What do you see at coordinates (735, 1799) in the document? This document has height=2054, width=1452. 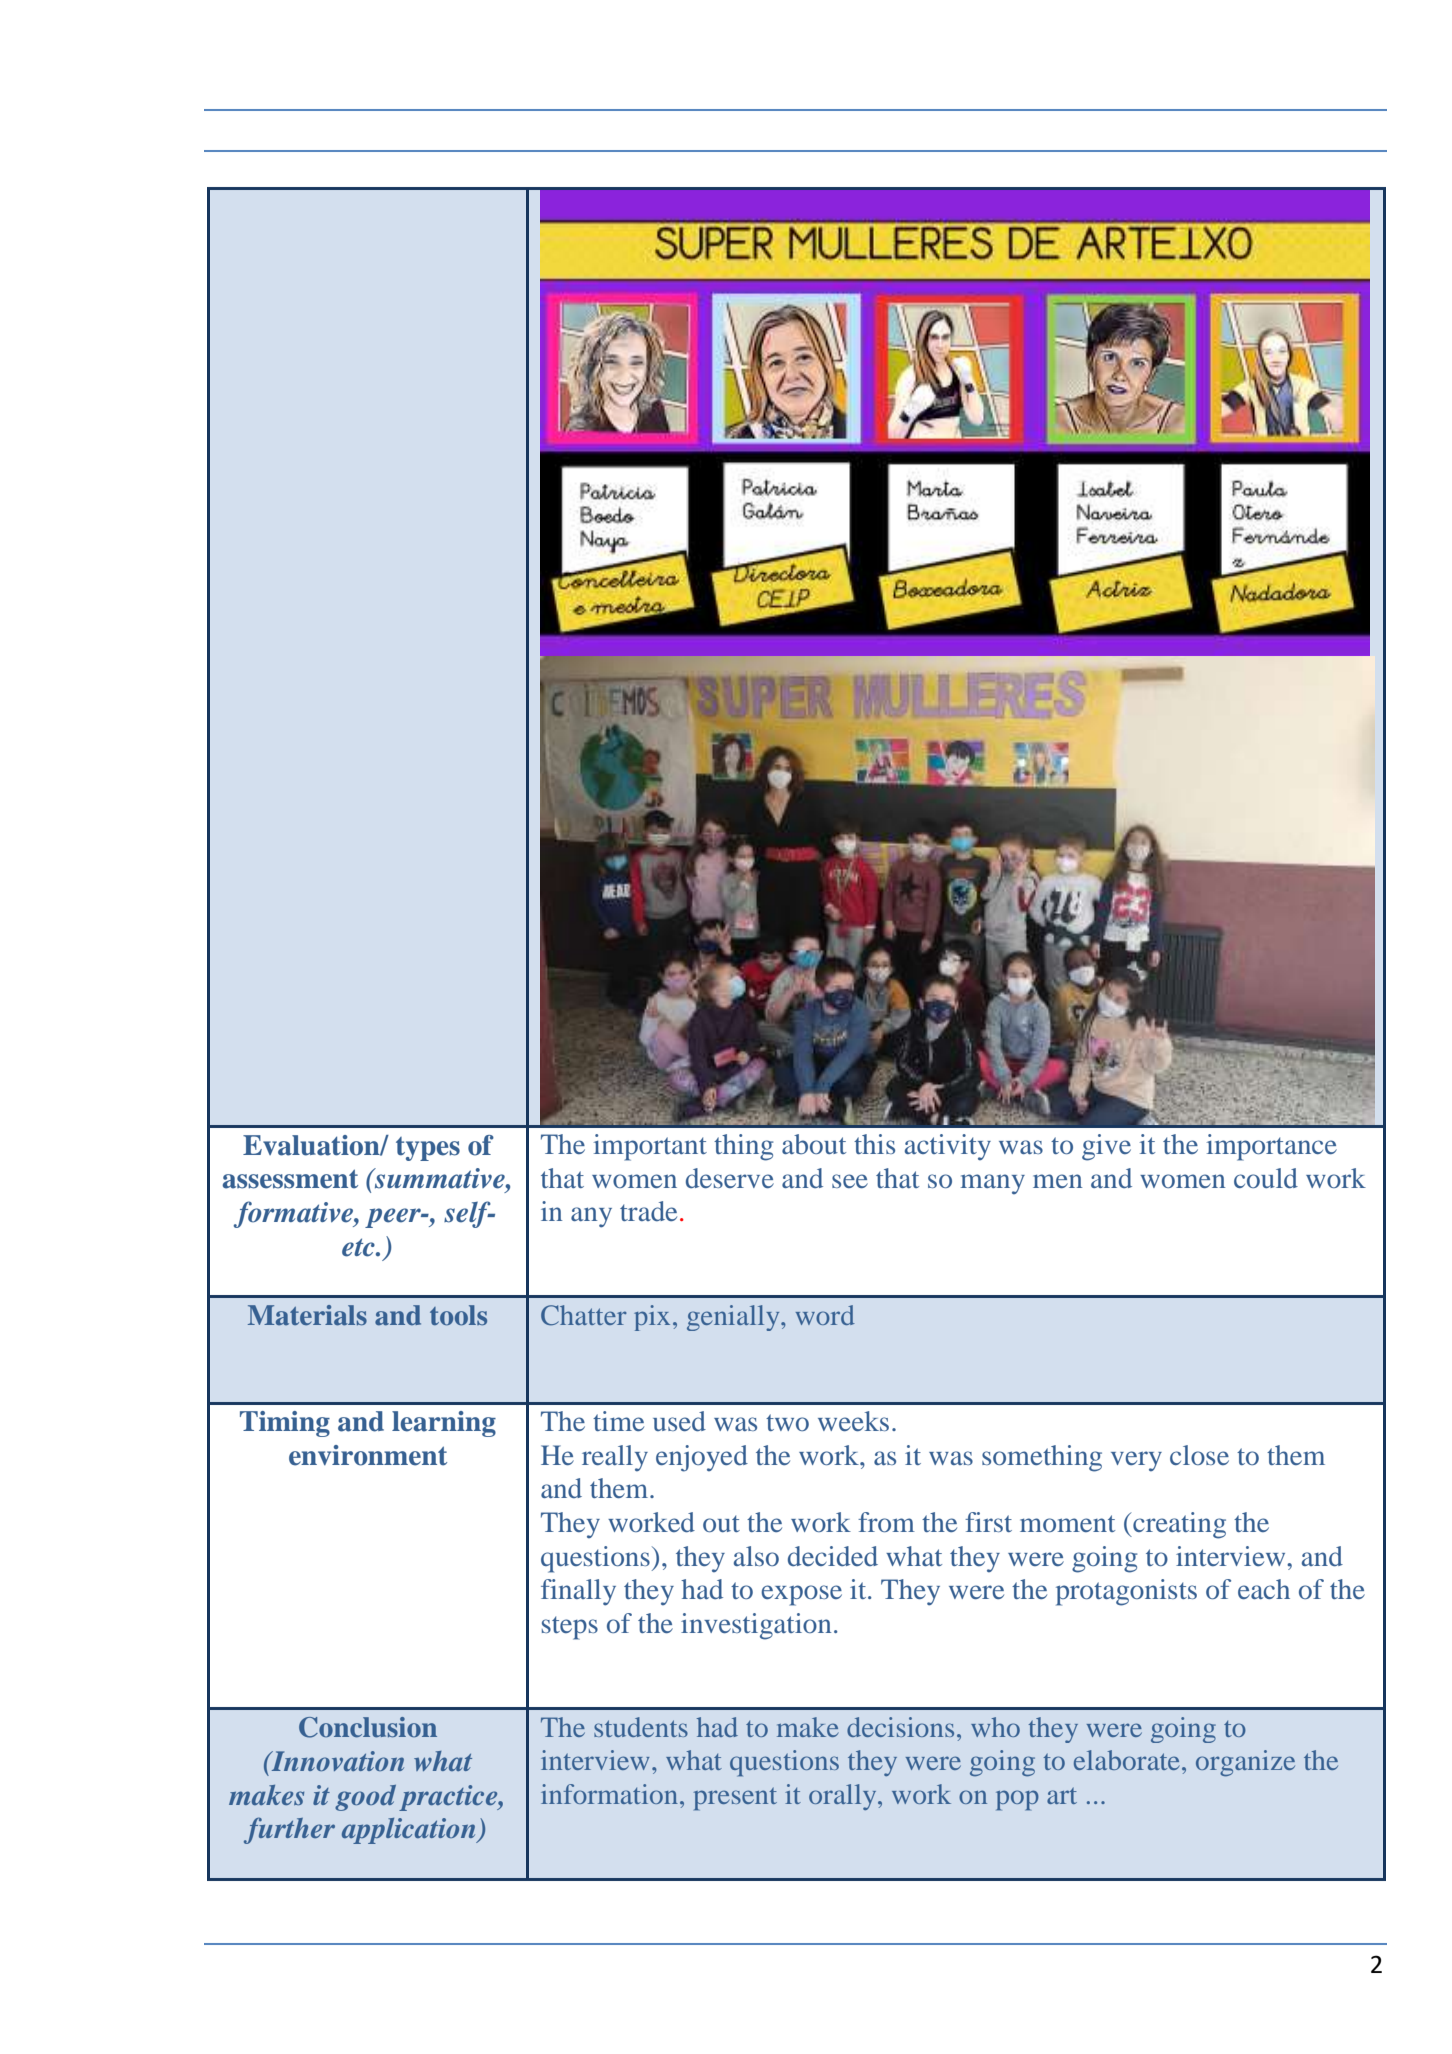 I see `present` at bounding box center [735, 1799].
